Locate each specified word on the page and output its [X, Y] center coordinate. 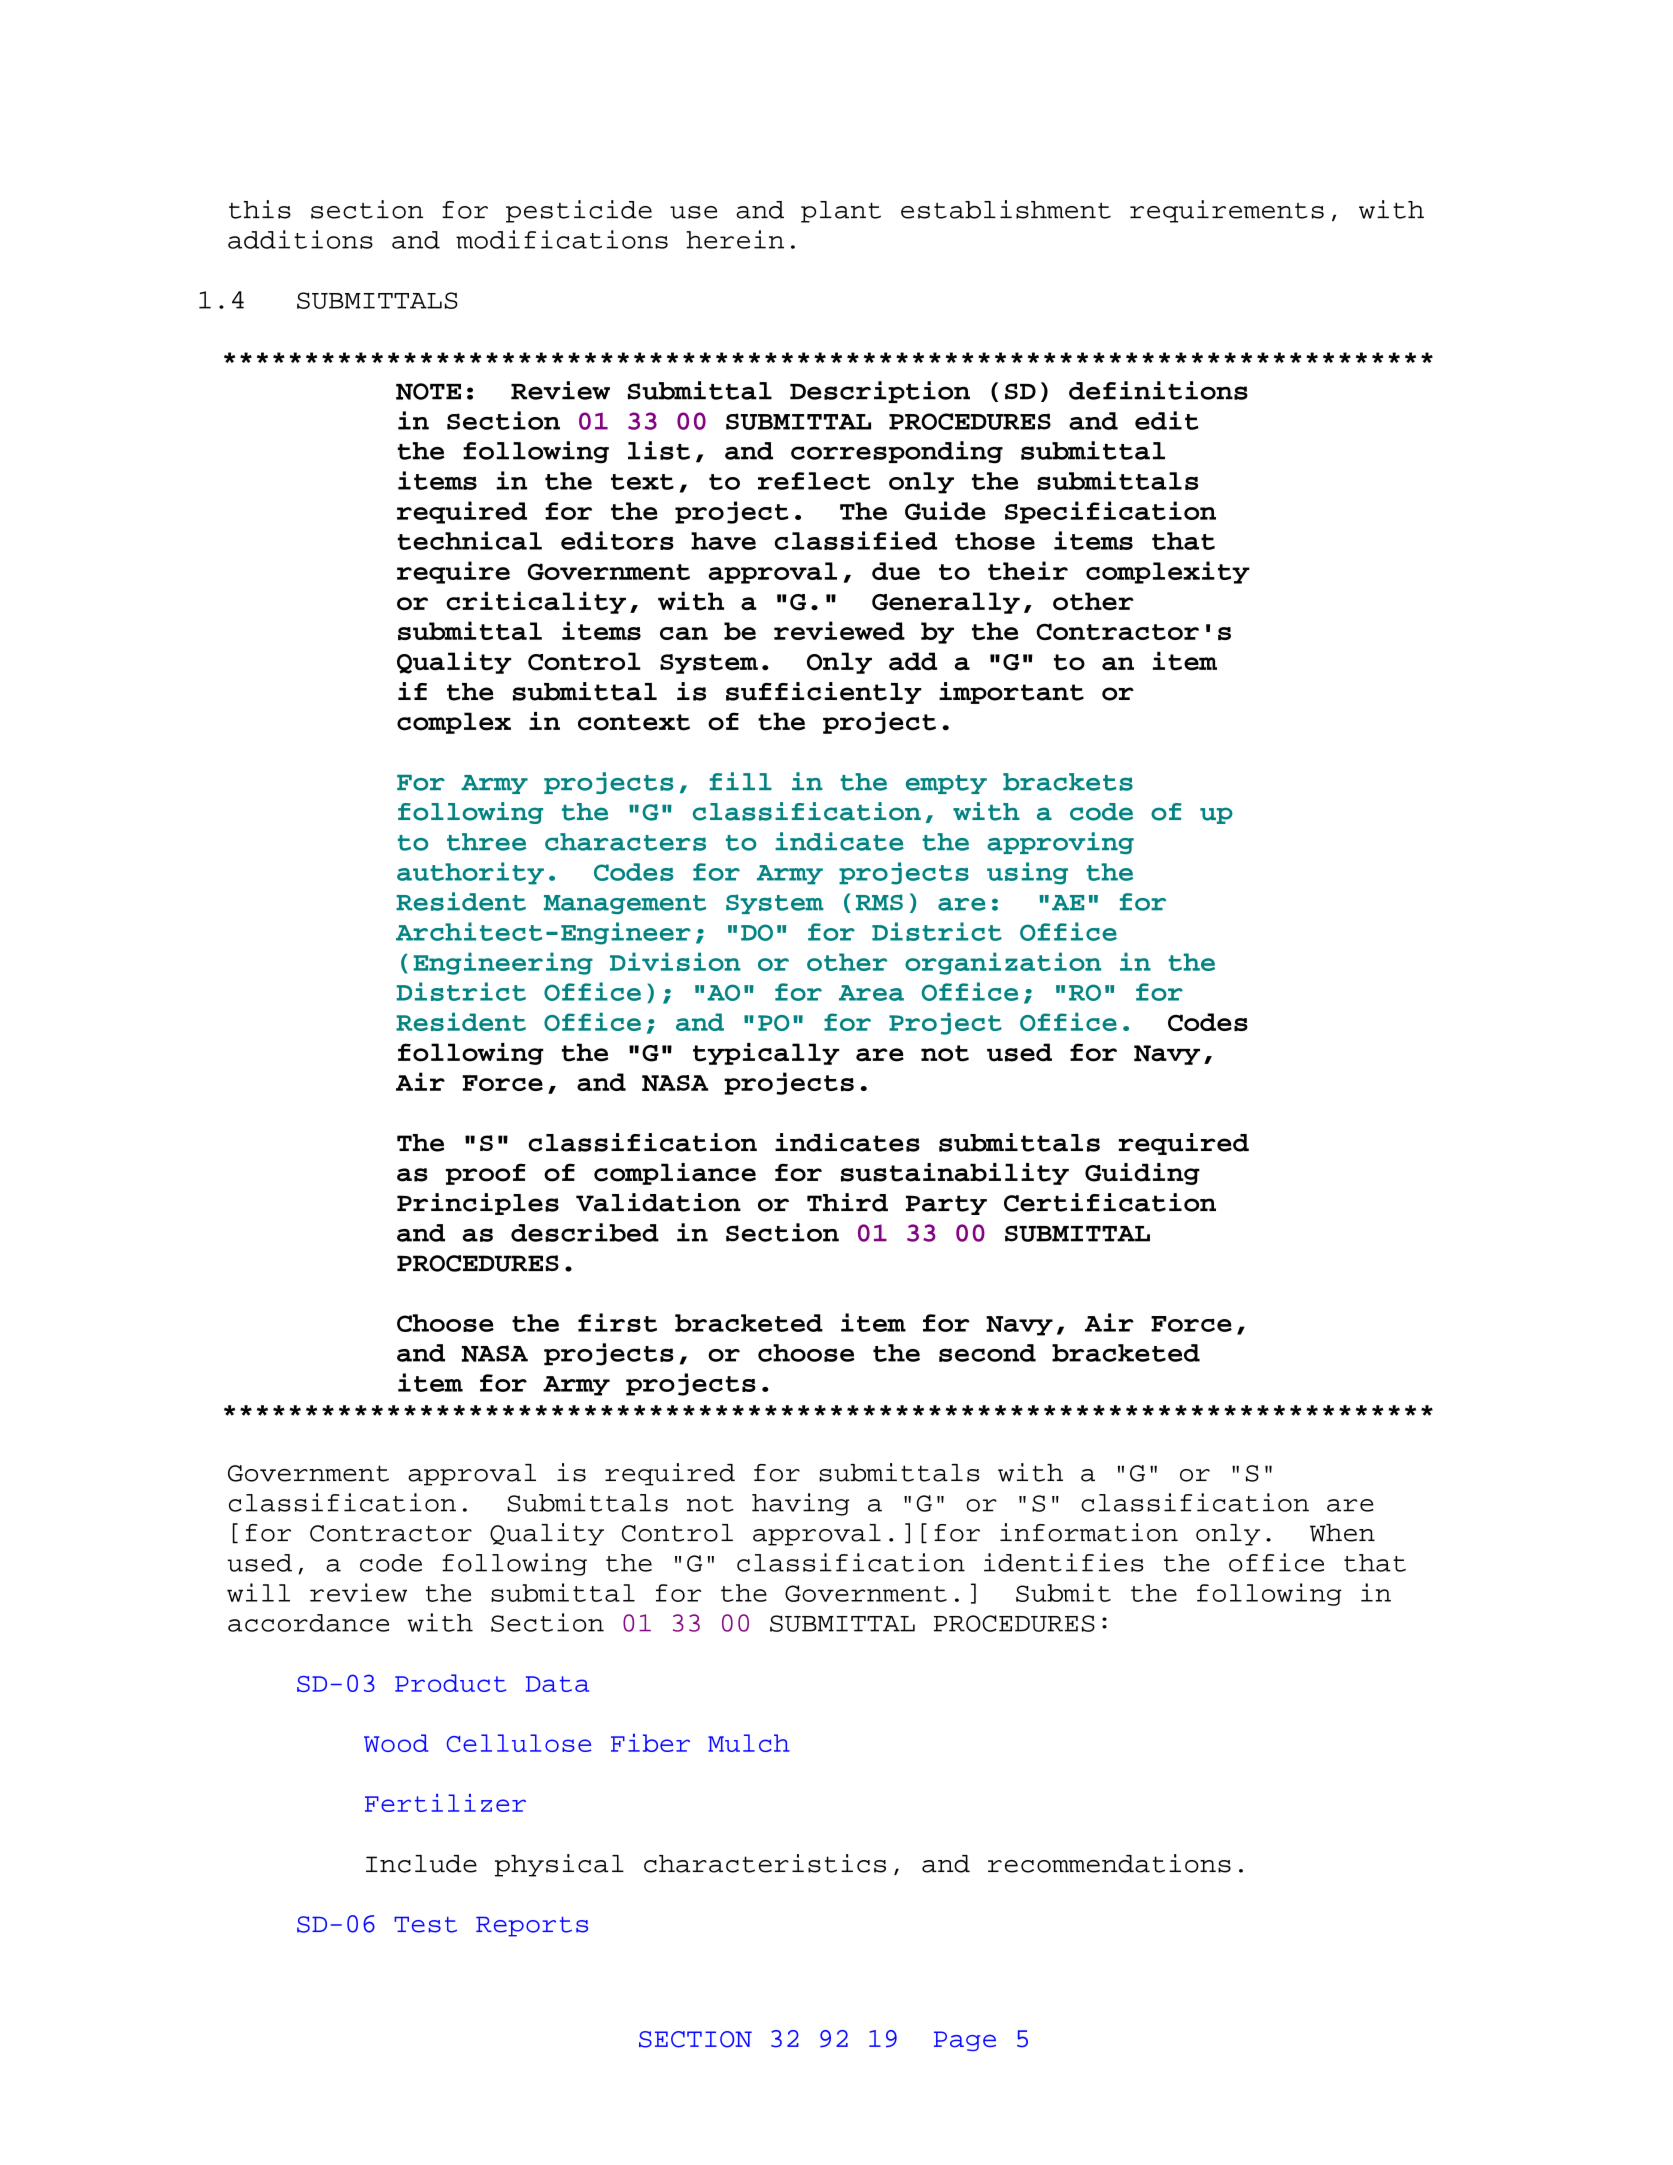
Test [425, 1925]
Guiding [1142, 1174]
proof [486, 1174]
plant [841, 212]
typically [766, 1054]
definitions [1158, 390]
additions [300, 239]
